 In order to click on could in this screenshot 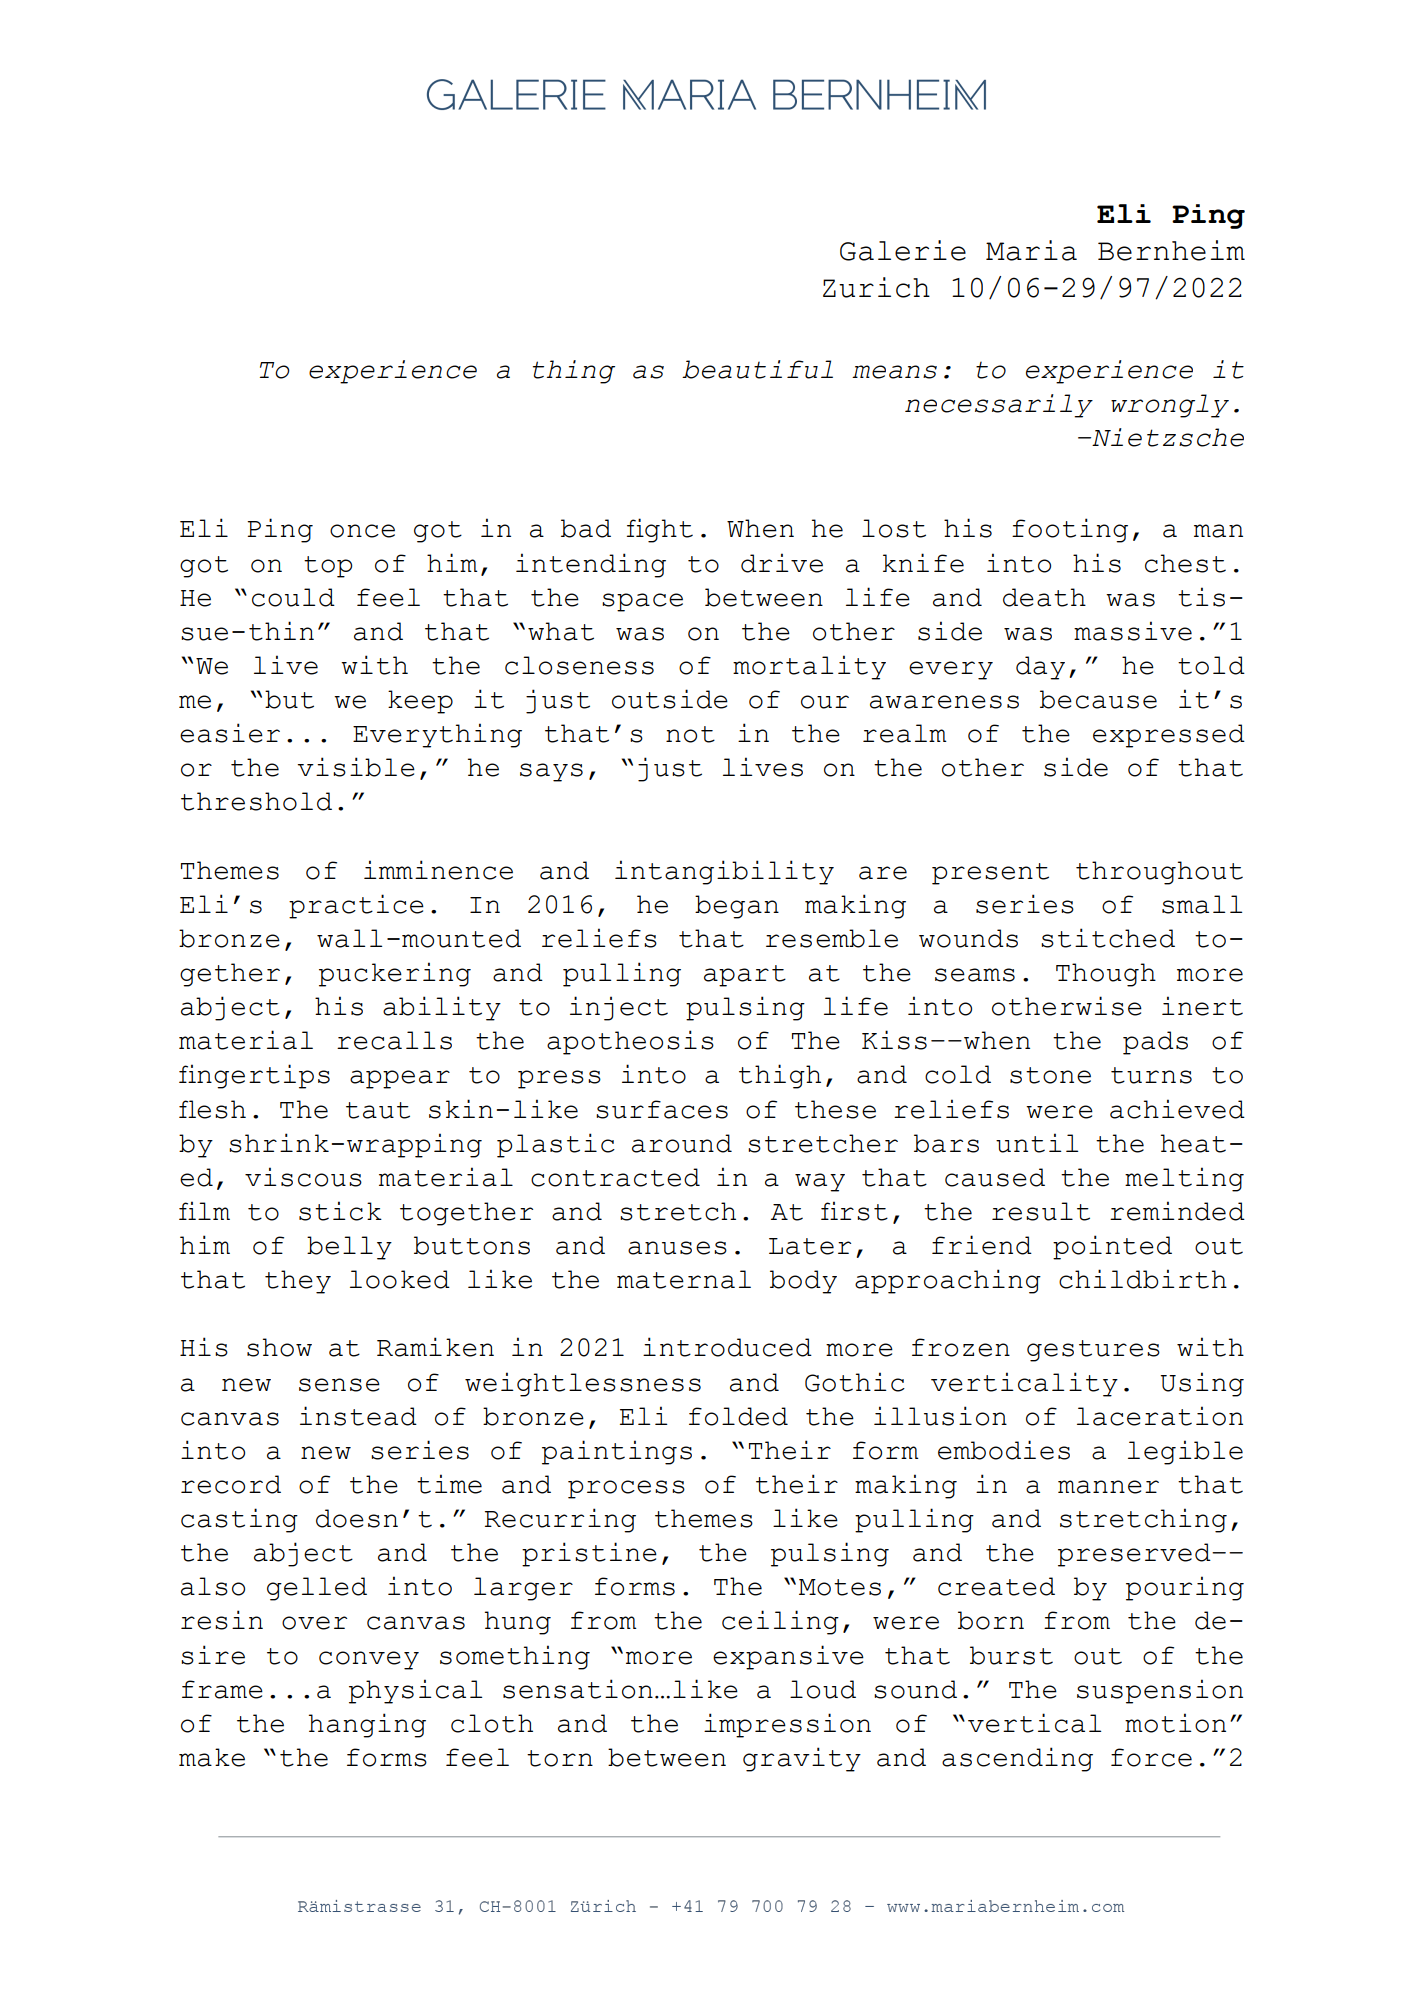, I will do `click(293, 597)`.
